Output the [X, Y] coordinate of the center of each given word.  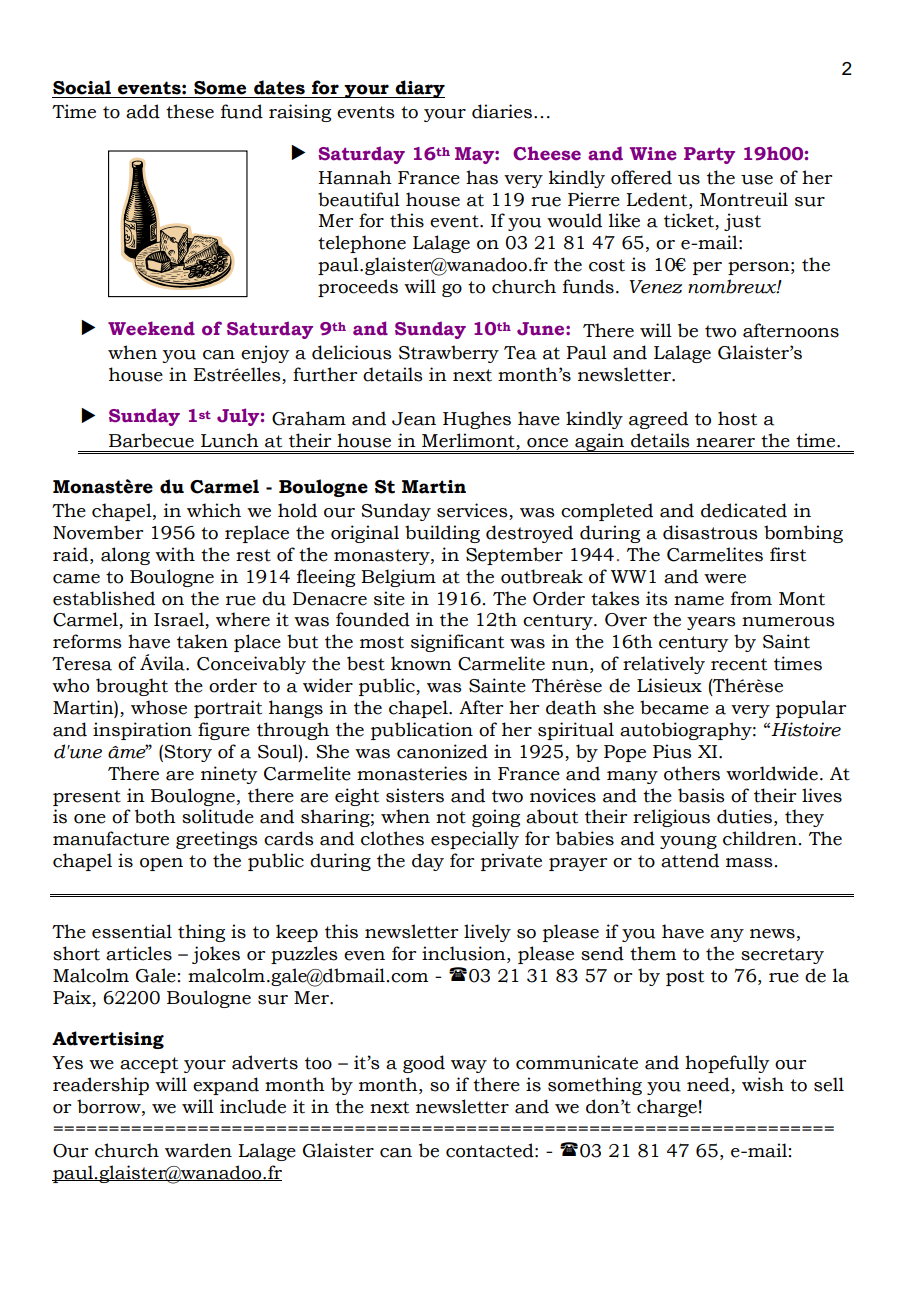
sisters [415, 795]
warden [198, 1150]
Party [709, 155]
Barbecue [151, 440]
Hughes [477, 420]
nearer [725, 443]
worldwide [772, 773]
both [155, 816]
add [143, 111]
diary [419, 89]
